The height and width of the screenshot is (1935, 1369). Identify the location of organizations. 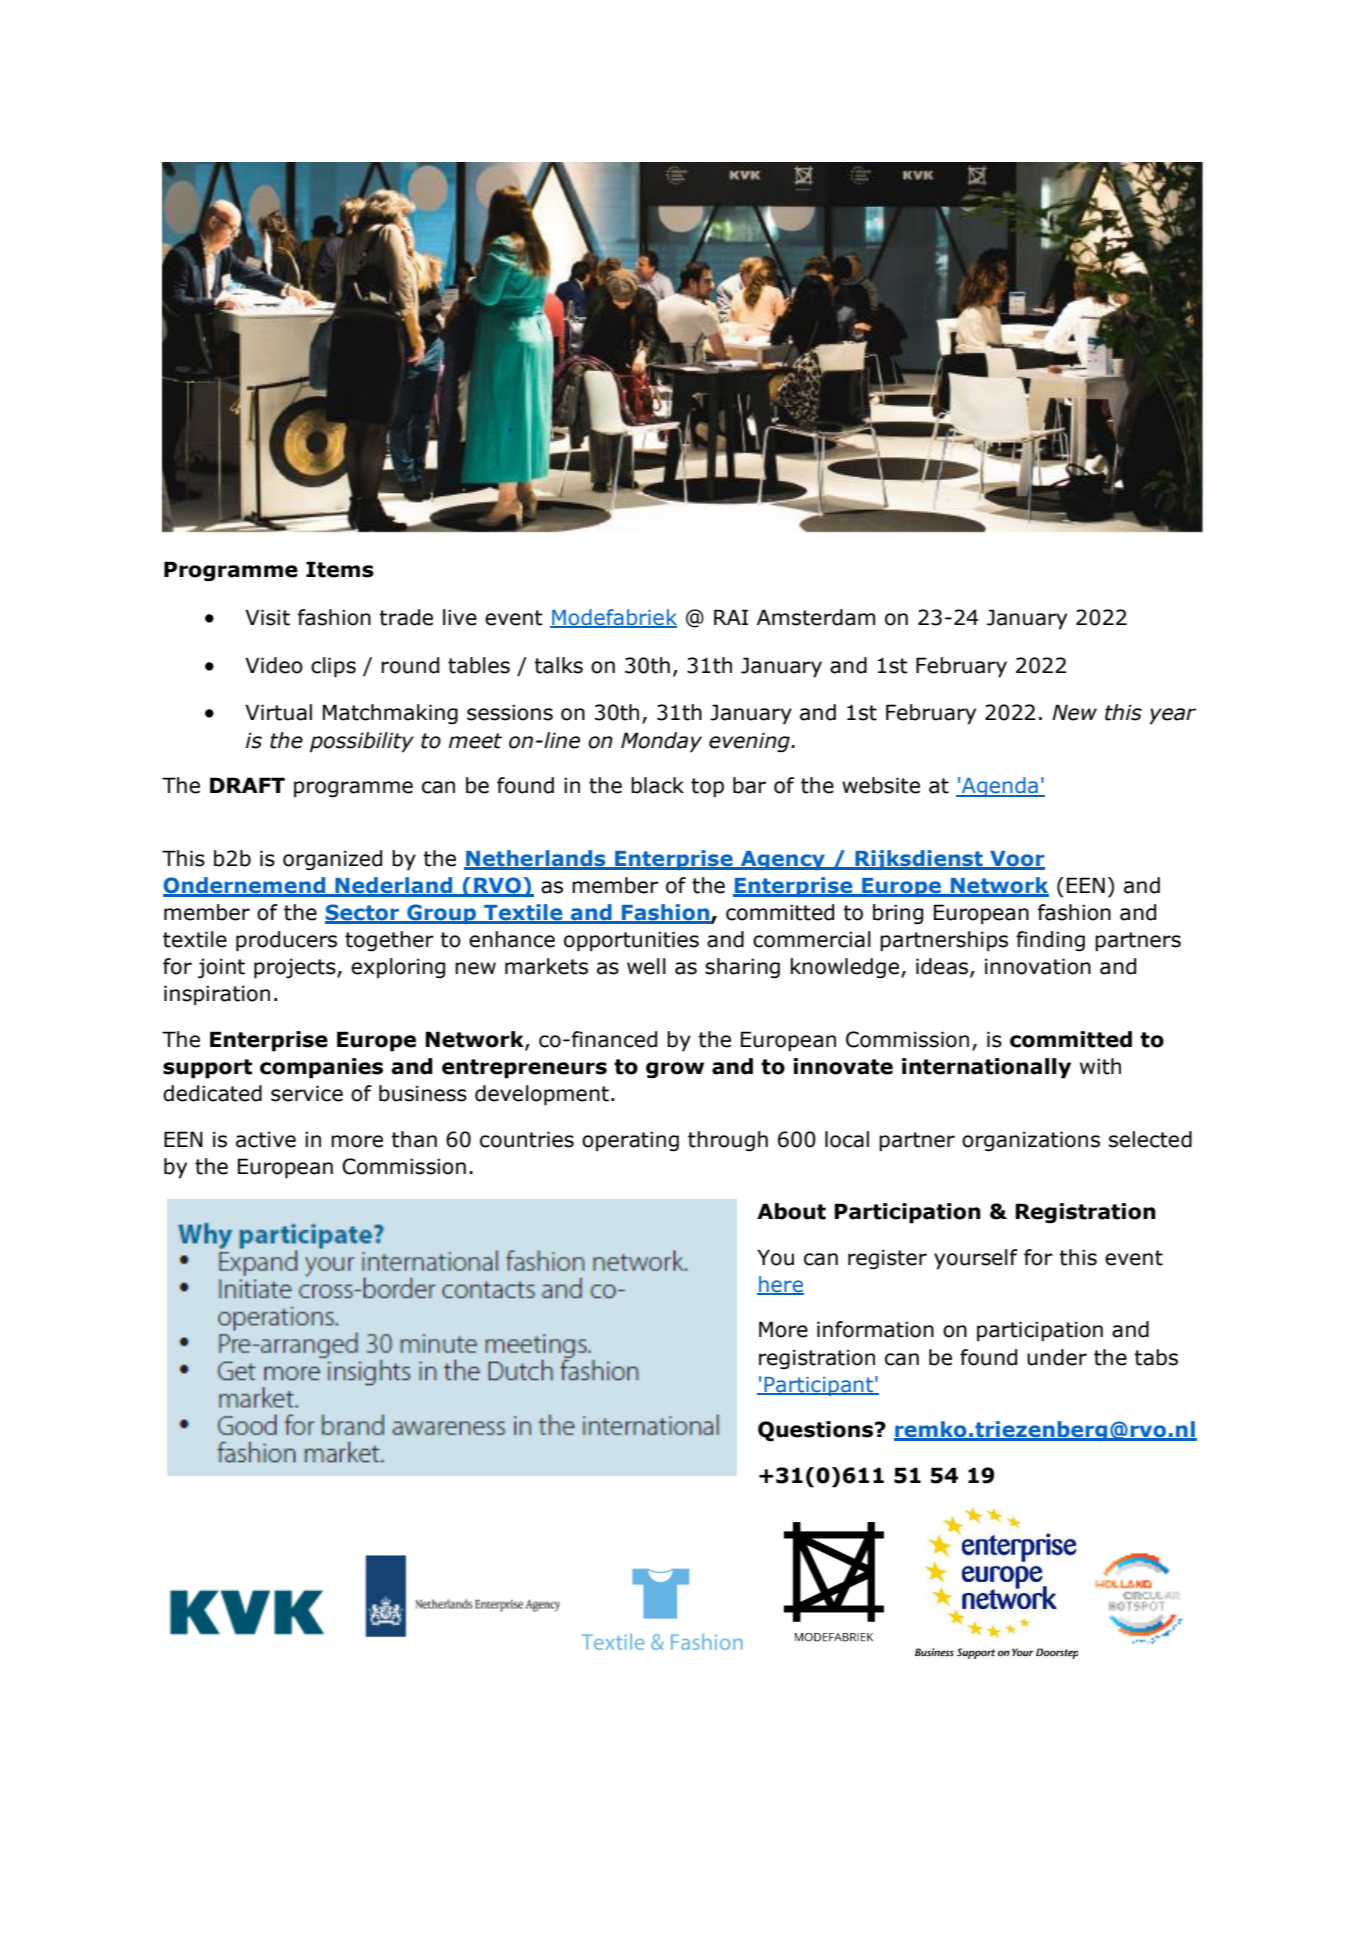
(1031, 1141).
